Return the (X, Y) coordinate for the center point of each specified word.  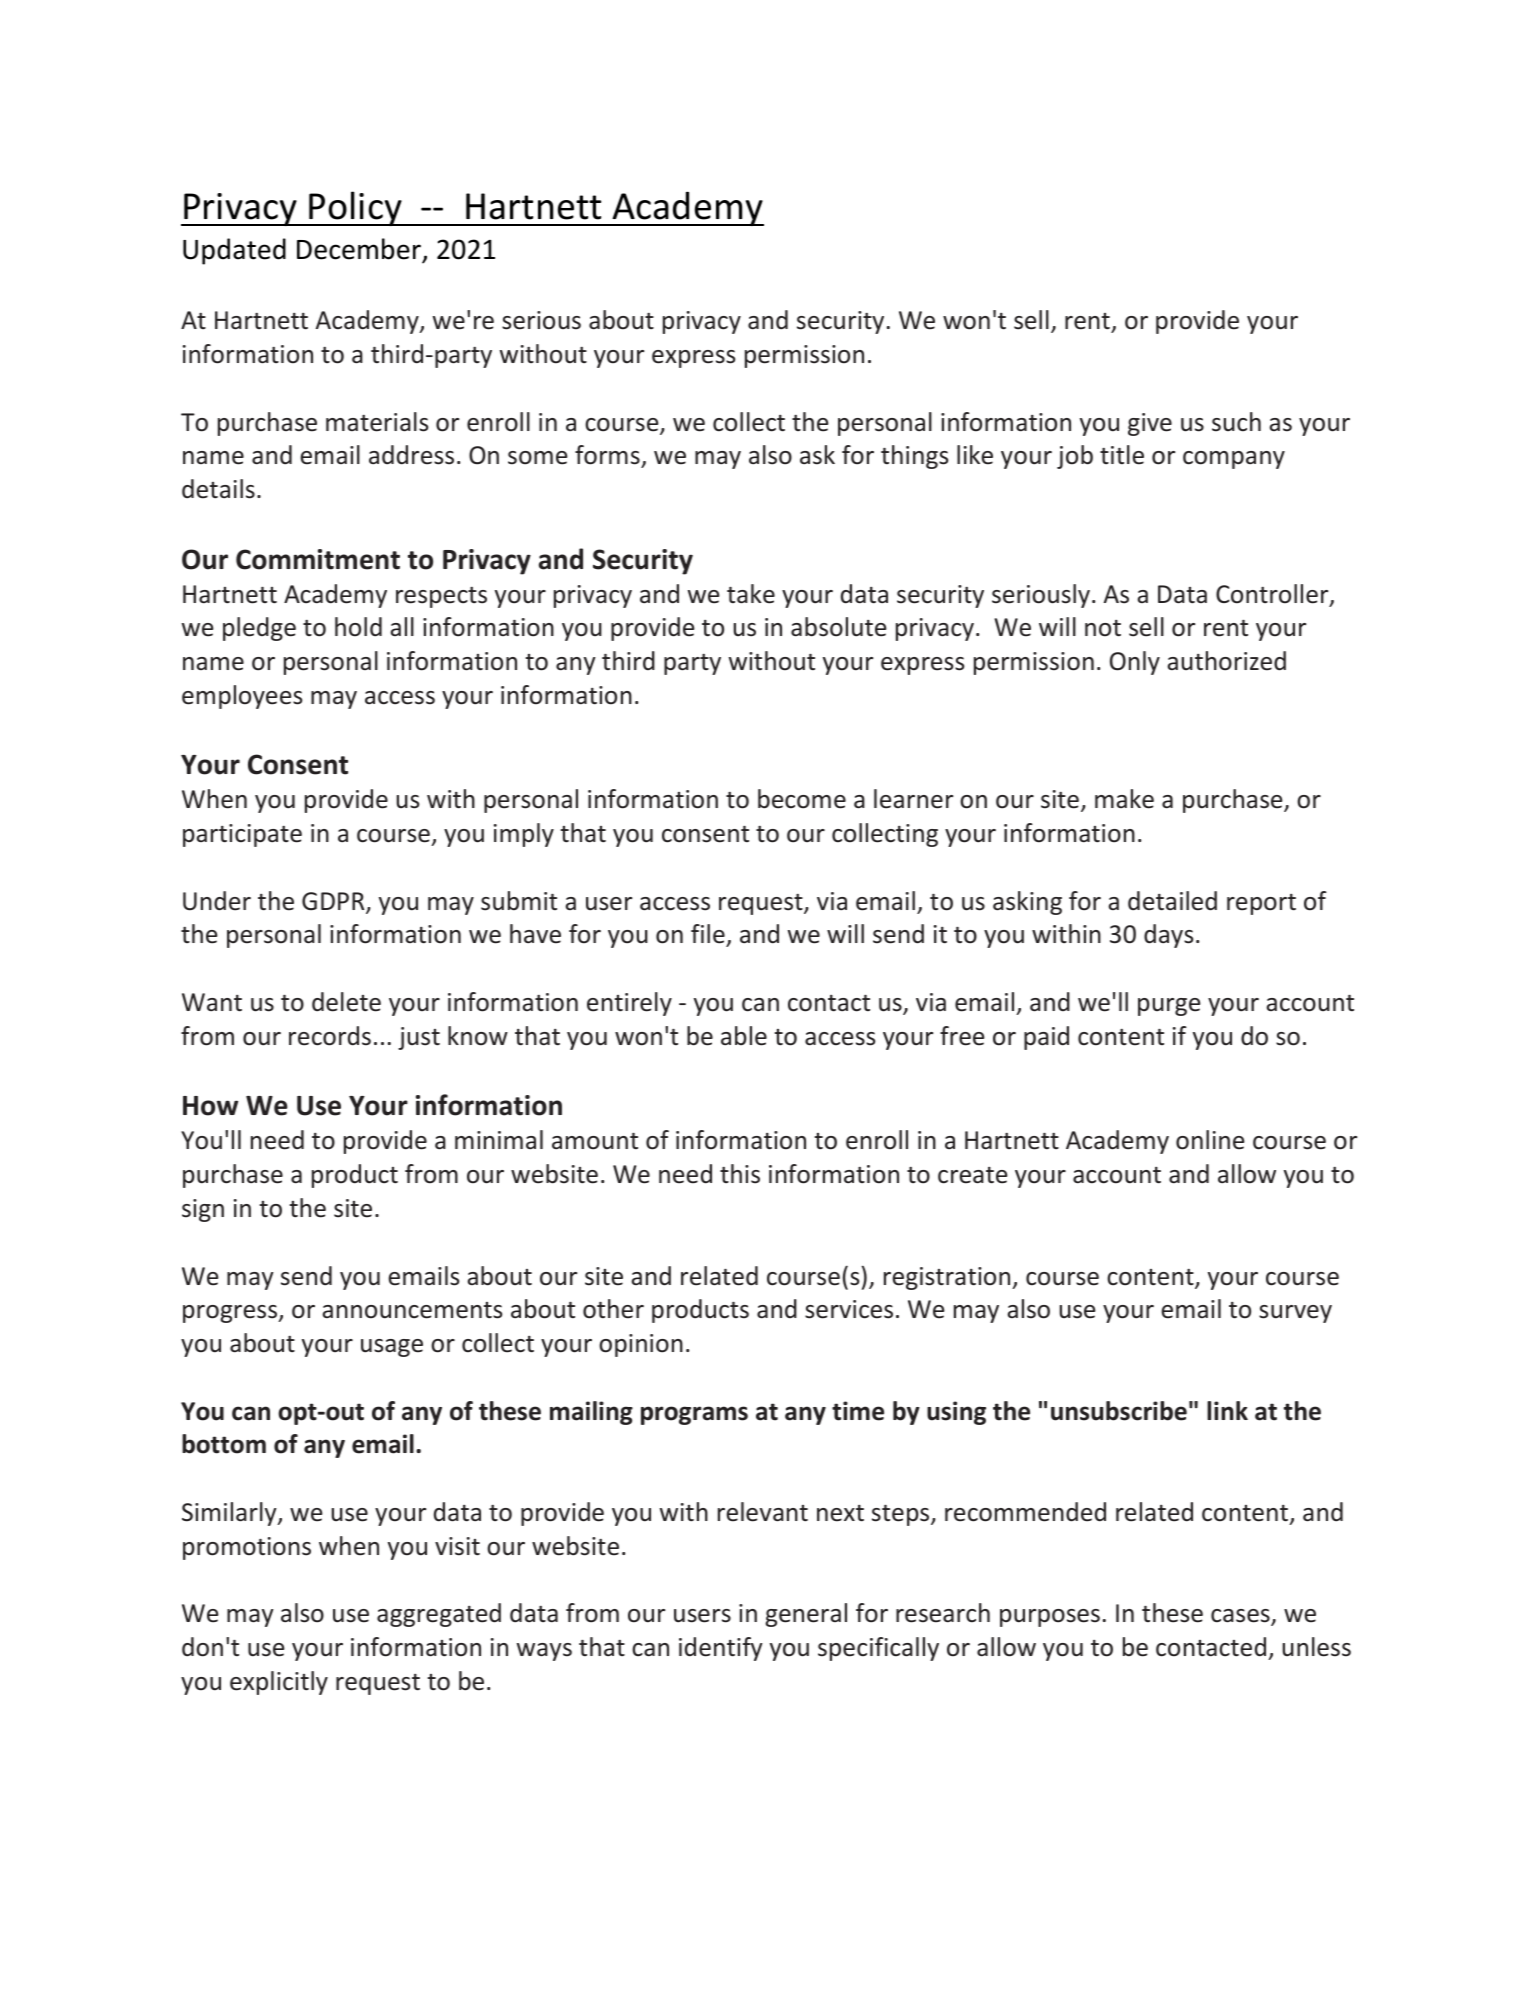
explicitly (279, 1683)
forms (608, 456)
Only (1135, 663)
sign (203, 1210)
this (740, 1174)
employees (242, 697)
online (1210, 1140)
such (1236, 422)
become (802, 799)
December (359, 249)
